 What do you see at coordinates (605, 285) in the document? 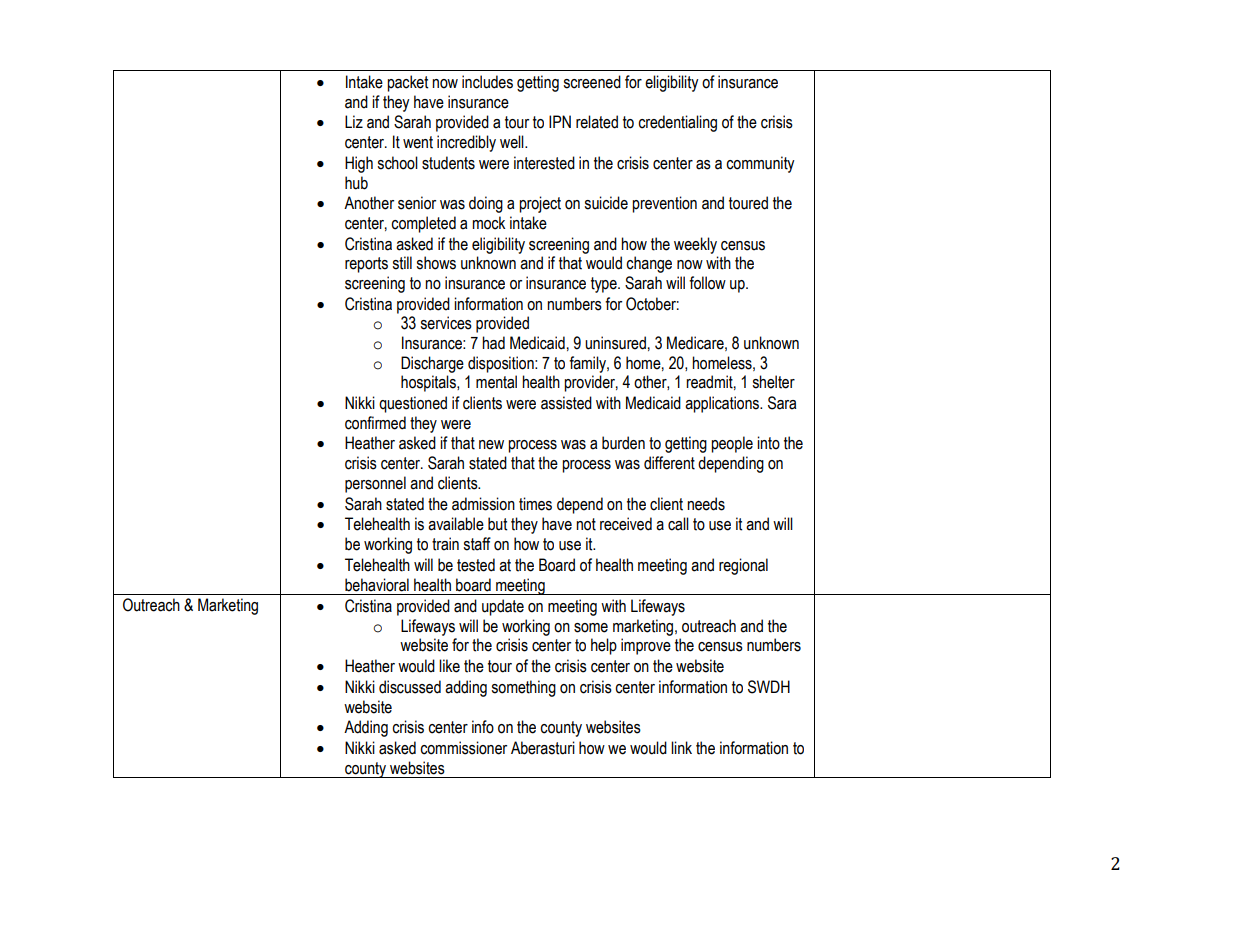
I see `type` at bounding box center [605, 285].
